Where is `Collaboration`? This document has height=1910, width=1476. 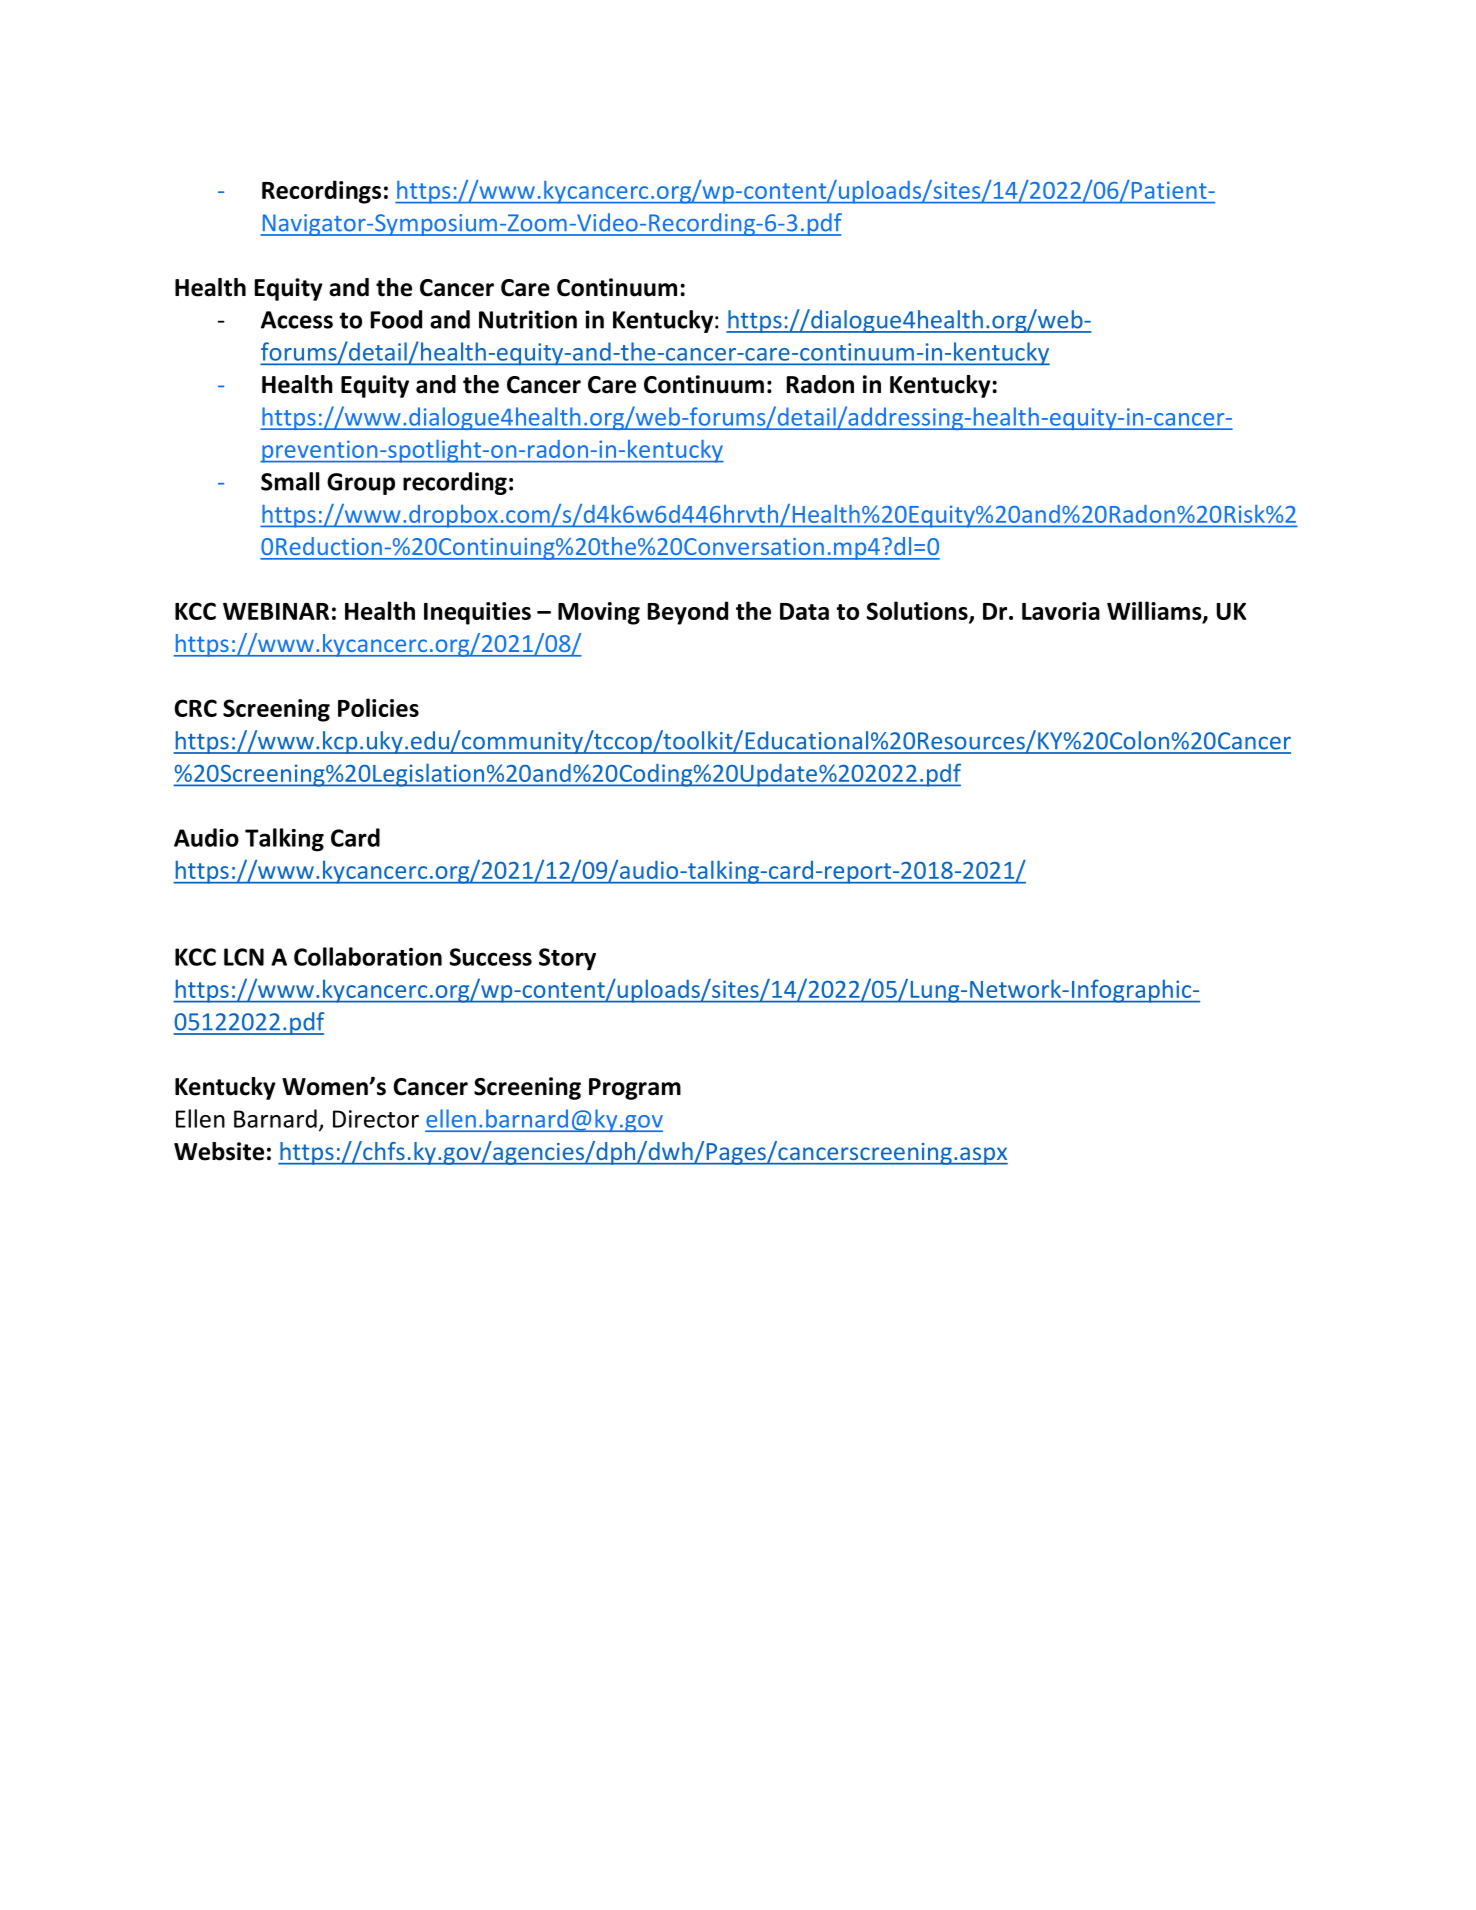 Collaboration is located at coordinates (368, 956).
